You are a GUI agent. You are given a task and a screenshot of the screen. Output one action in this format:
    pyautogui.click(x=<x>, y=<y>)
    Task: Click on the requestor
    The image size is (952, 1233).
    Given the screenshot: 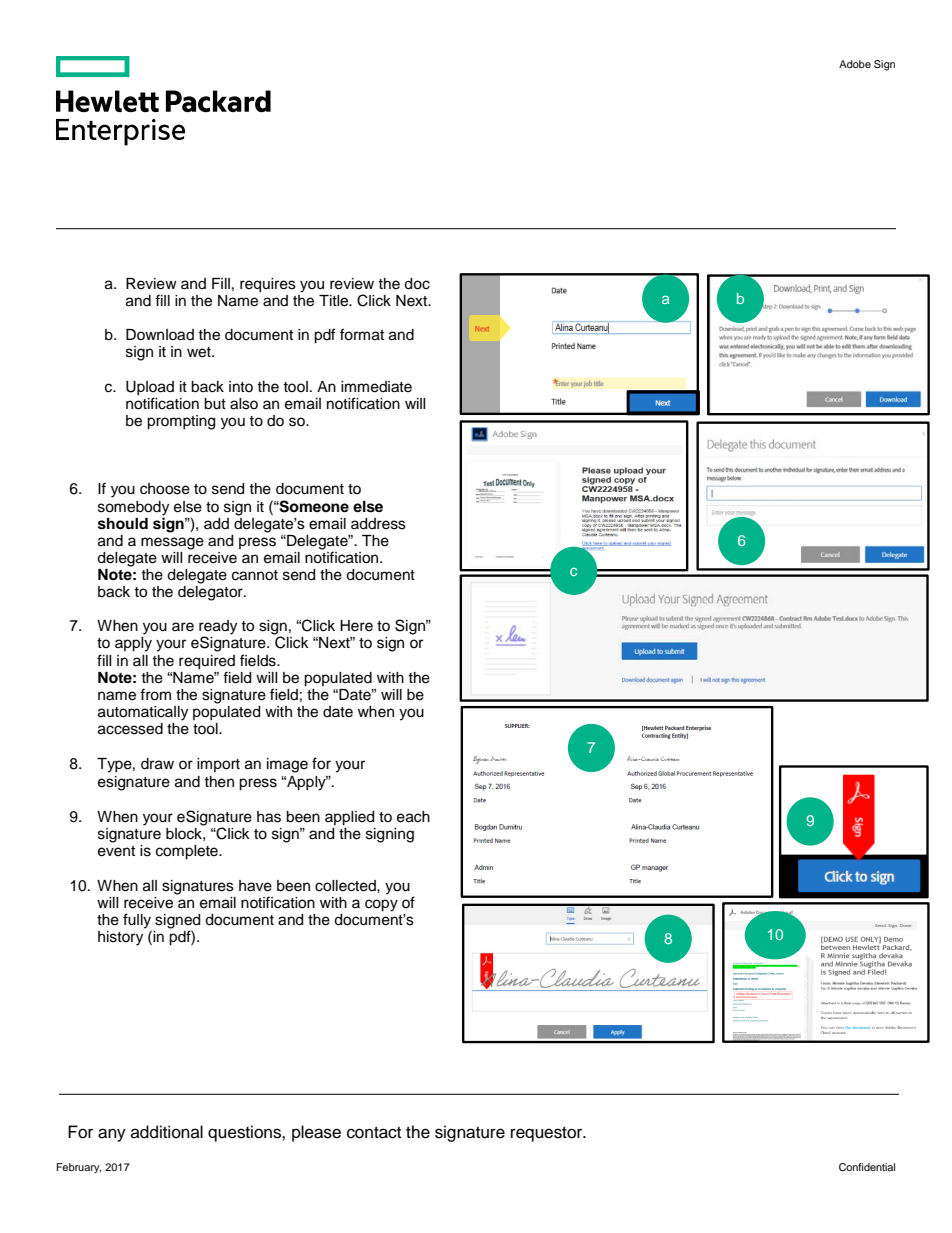 What is the action you would take?
    pyautogui.click(x=548, y=1134)
